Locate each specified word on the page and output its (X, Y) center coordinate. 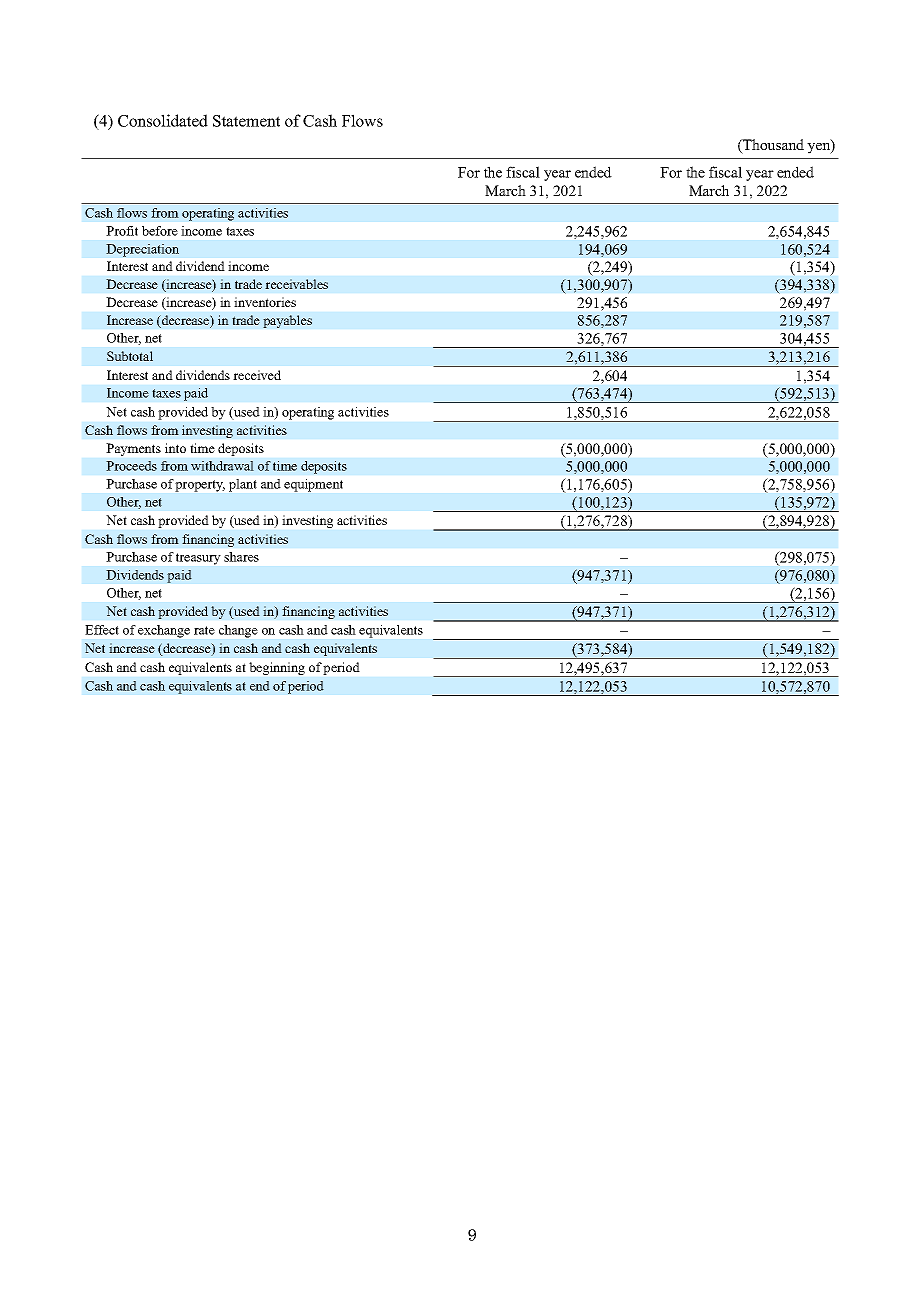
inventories (265, 302)
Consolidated (163, 120)
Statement (246, 121)
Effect (102, 630)
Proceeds (131, 466)
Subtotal (130, 356)
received (257, 375)
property (200, 486)
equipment (313, 485)
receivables (296, 284)
